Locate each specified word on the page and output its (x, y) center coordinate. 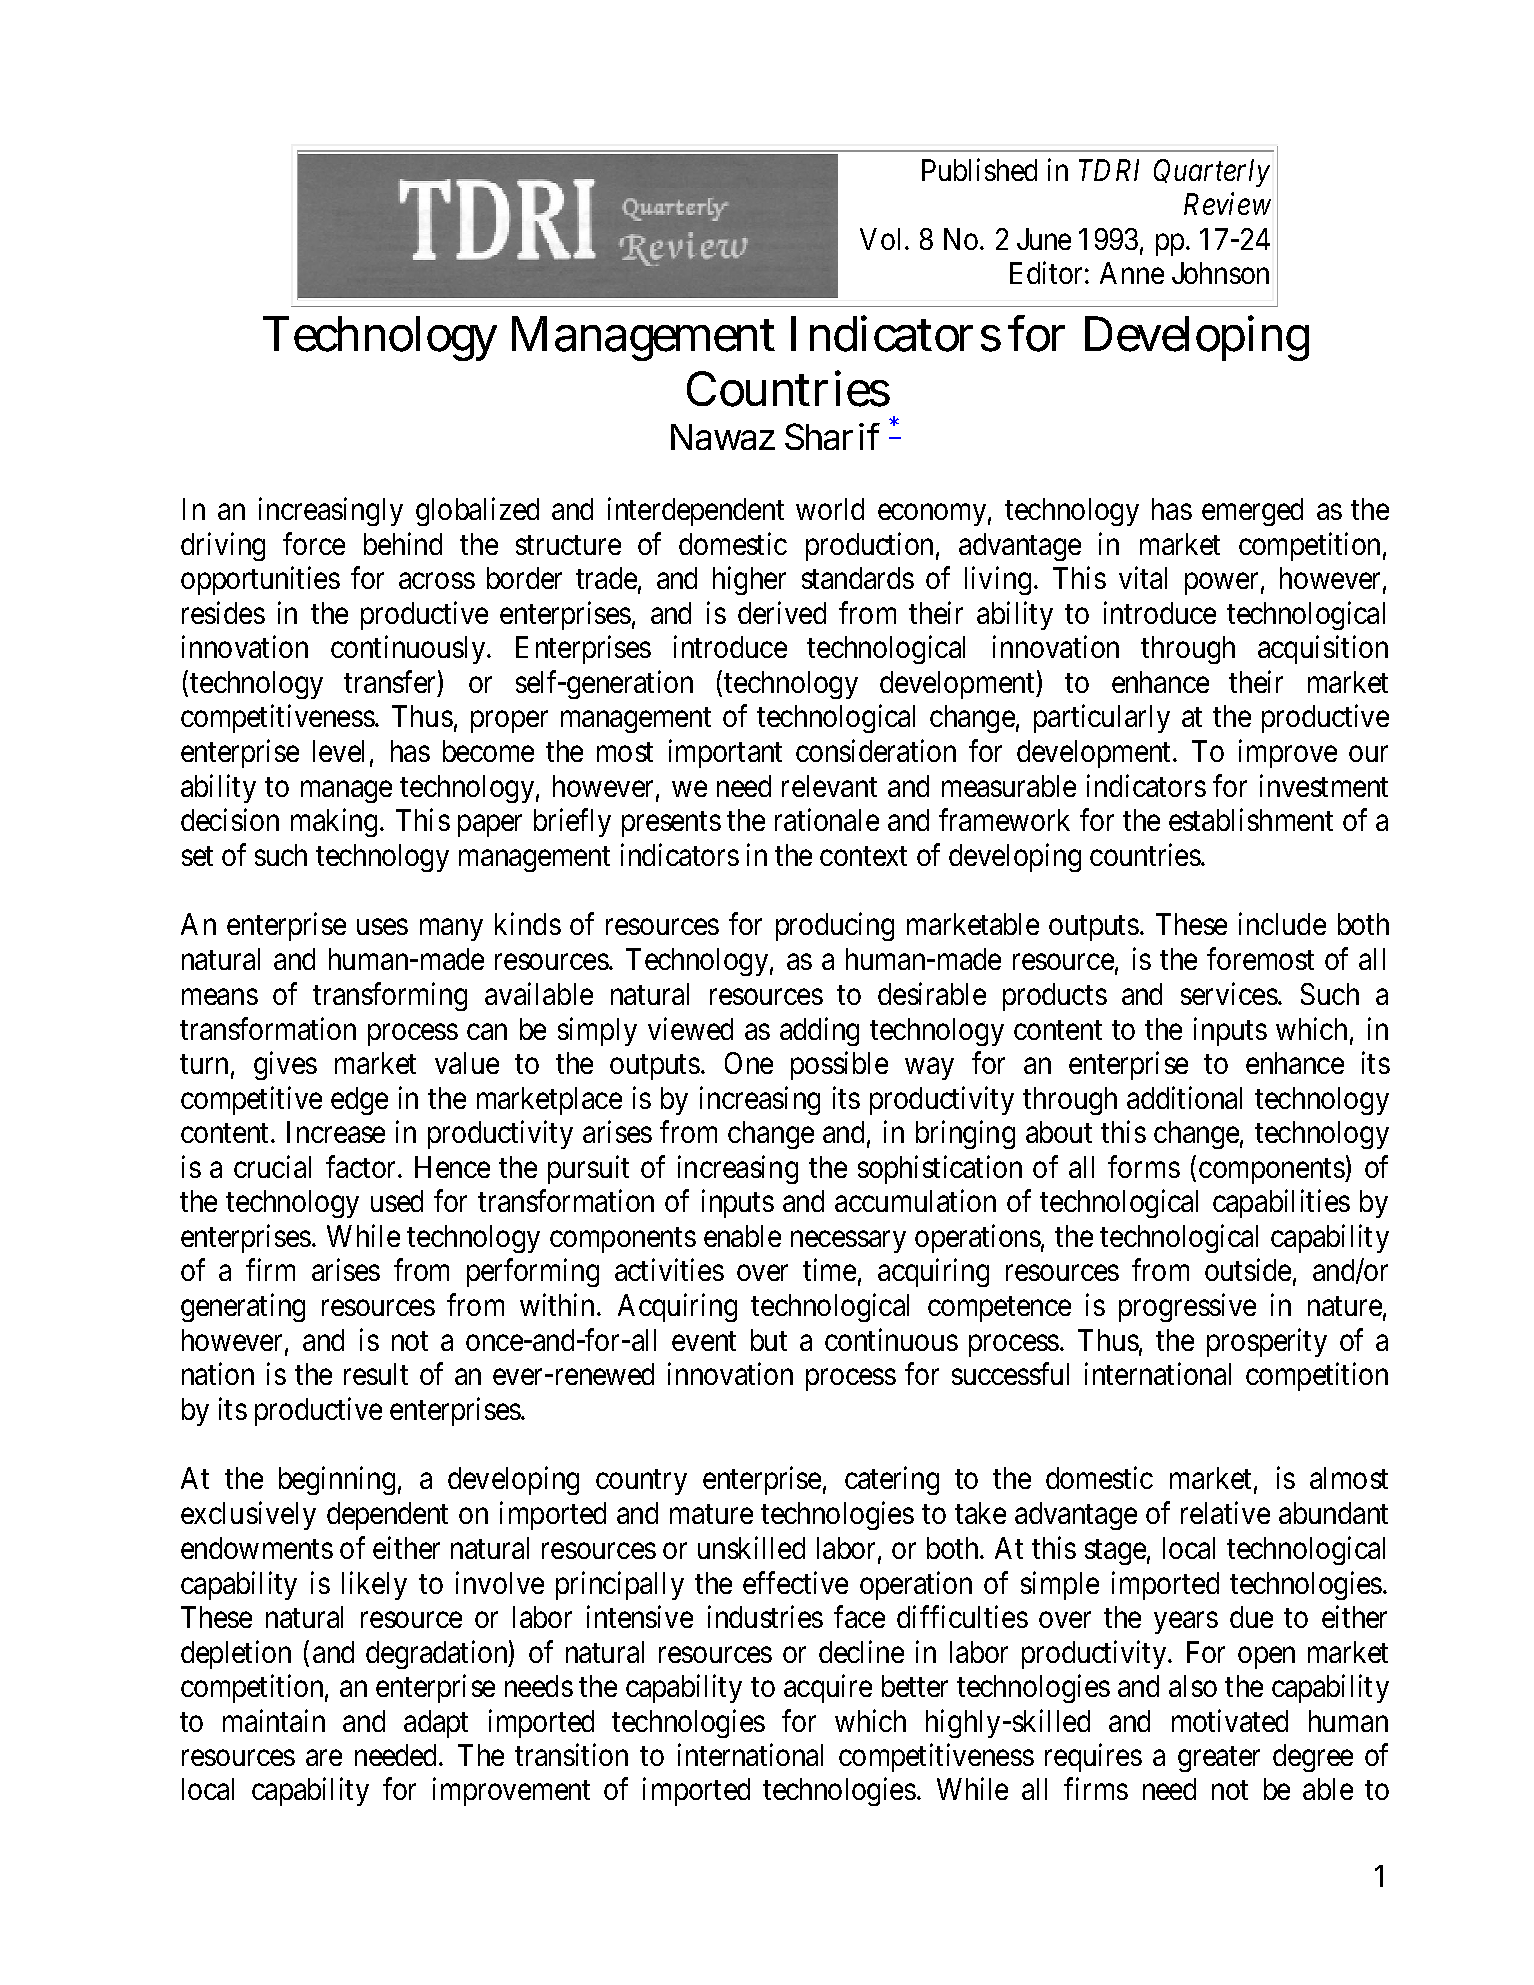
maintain (274, 1720)
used (397, 1201)
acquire (828, 1688)
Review (1227, 204)
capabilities (1281, 1204)
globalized (477, 511)
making (336, 823)
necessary (848, 1242)
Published (979, 169)
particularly (1102, 719)
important (725, 754)
